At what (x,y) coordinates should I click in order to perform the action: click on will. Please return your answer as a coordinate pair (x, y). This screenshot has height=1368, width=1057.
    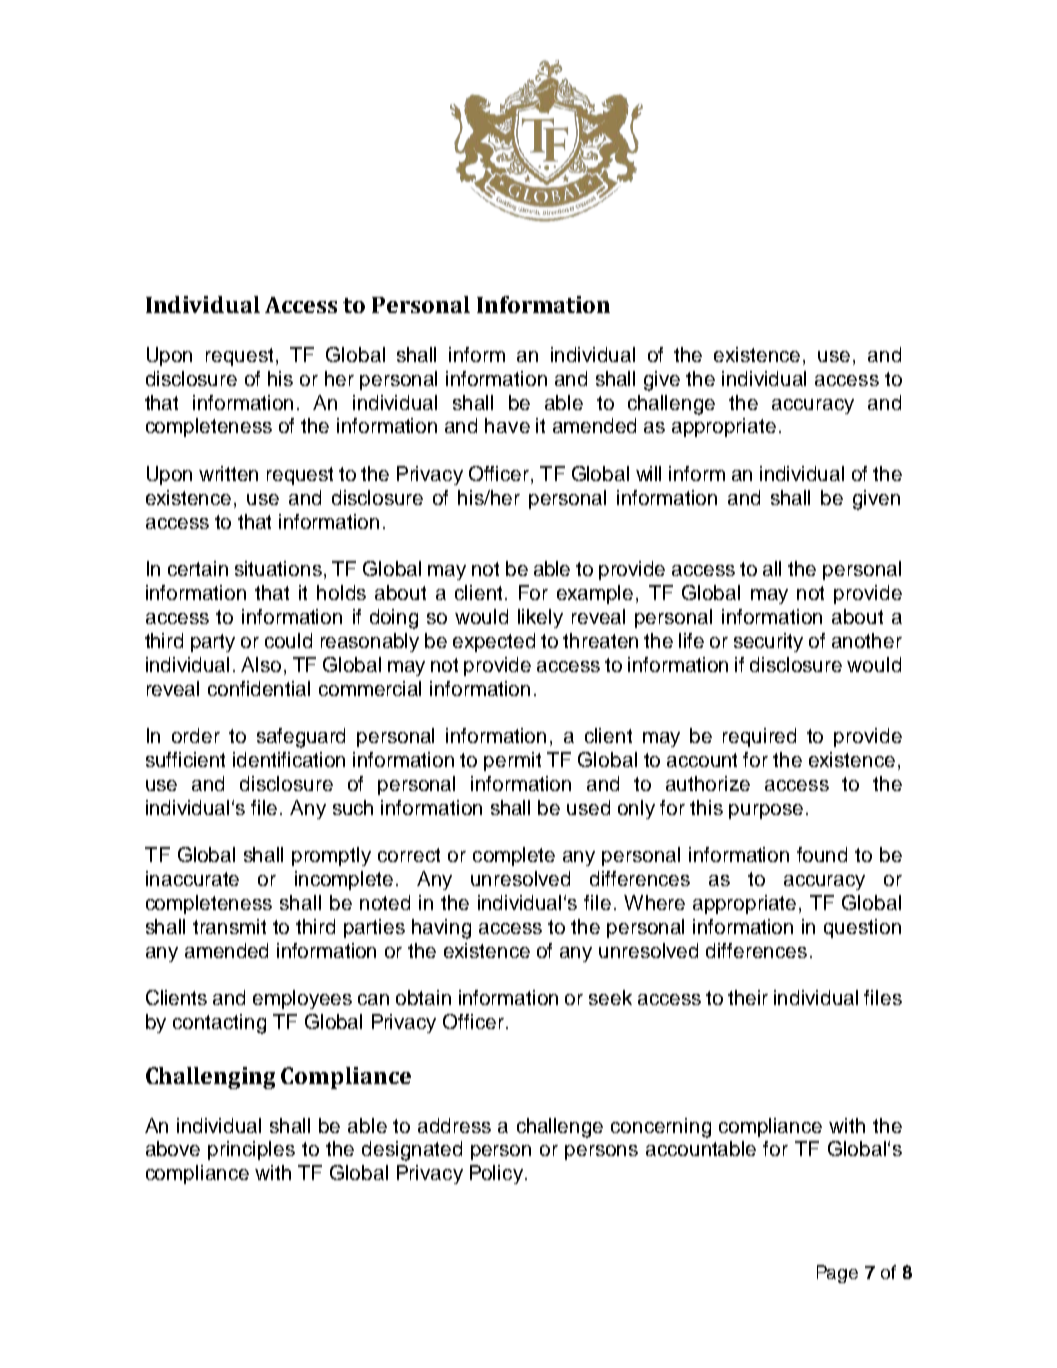
    Looking at the image, I should click on (648, 473).
